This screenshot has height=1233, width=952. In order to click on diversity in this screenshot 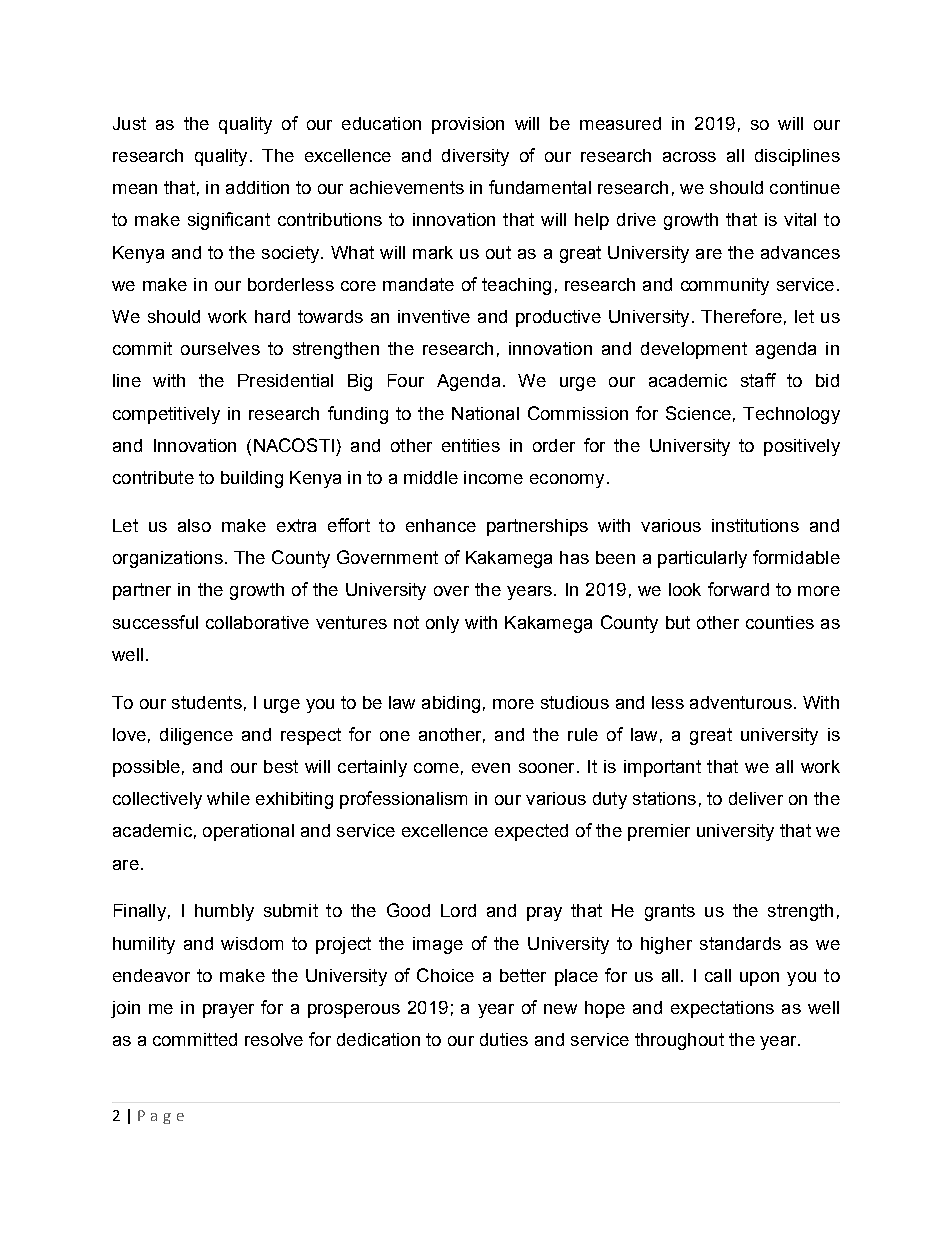, I will do `click(475, 157)`.
